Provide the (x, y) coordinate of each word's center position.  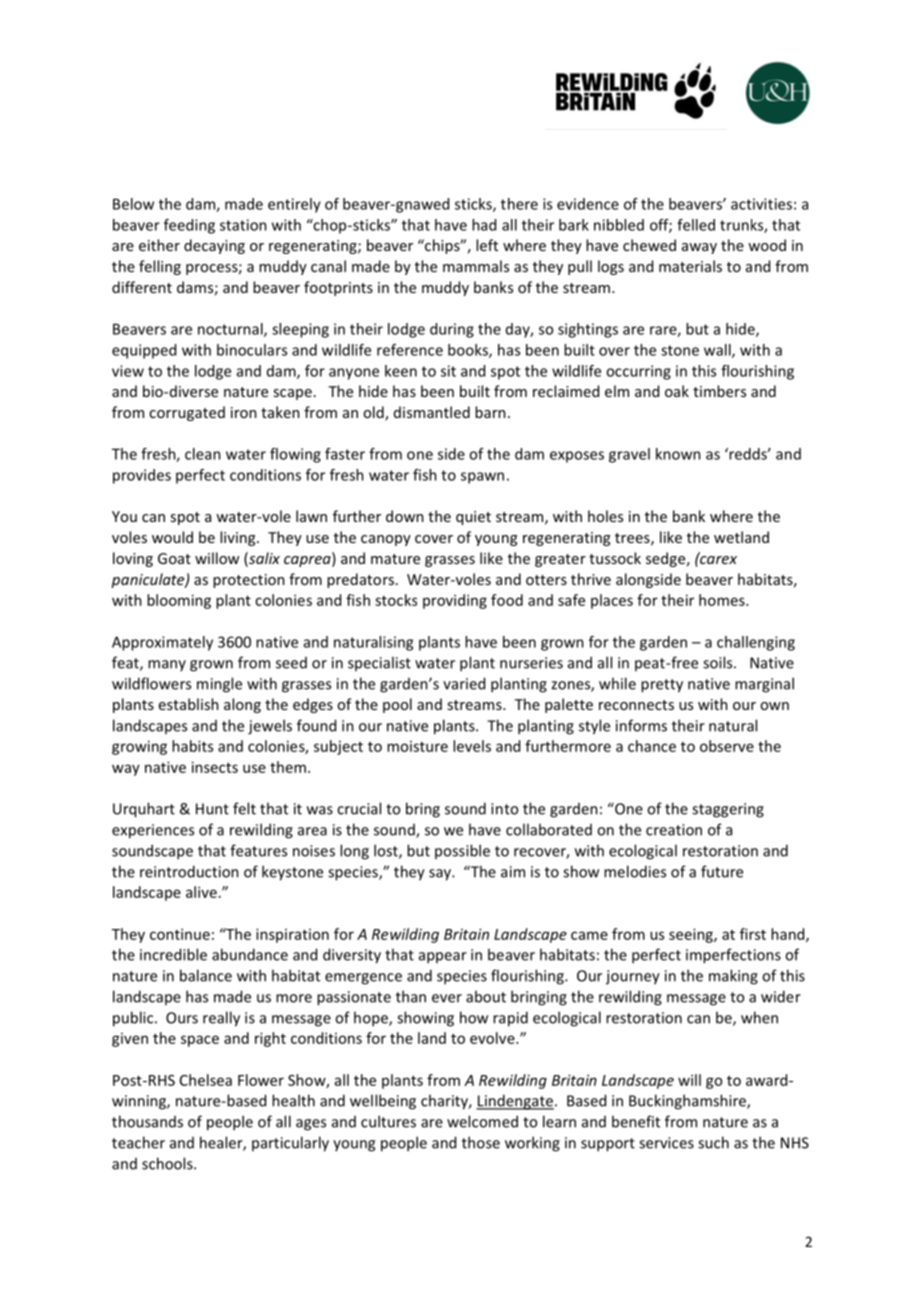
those (481, 1142)
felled (696, 225)
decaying (214, 246)
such (713, 1142)
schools (168, 1163)
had (484, 225)
